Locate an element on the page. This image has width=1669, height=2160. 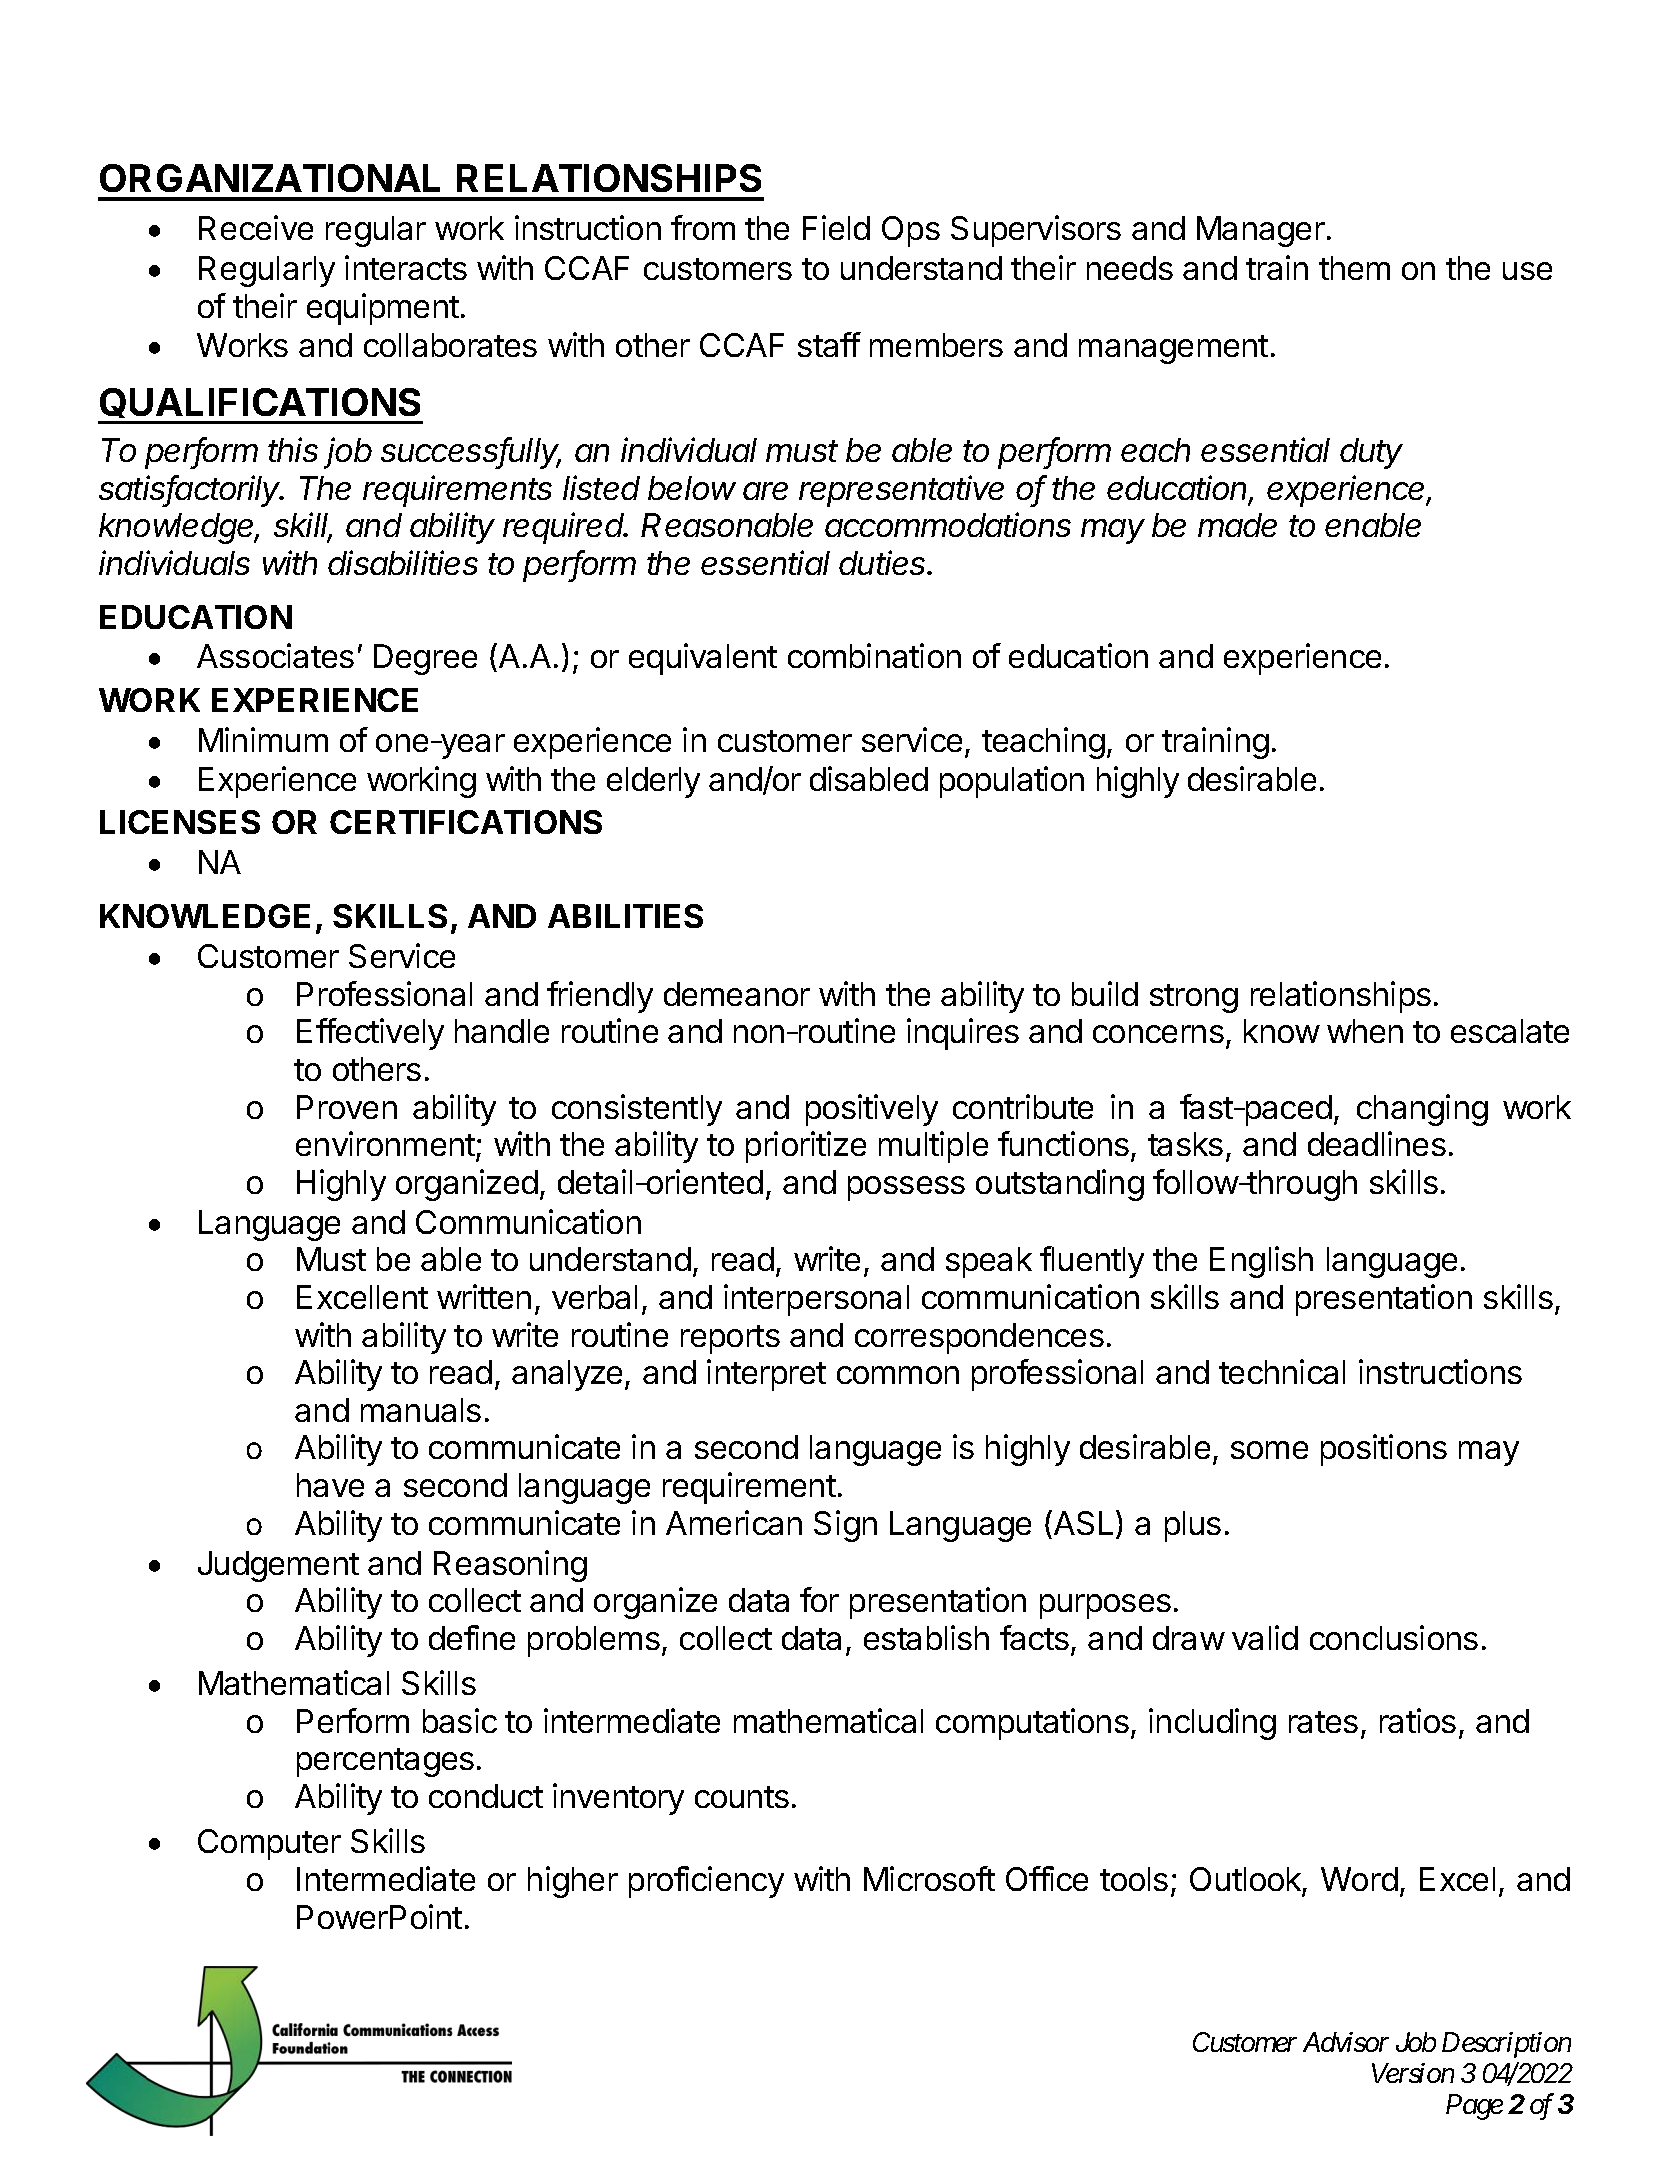
Microsoft is located at coordinates (929, 1878).
